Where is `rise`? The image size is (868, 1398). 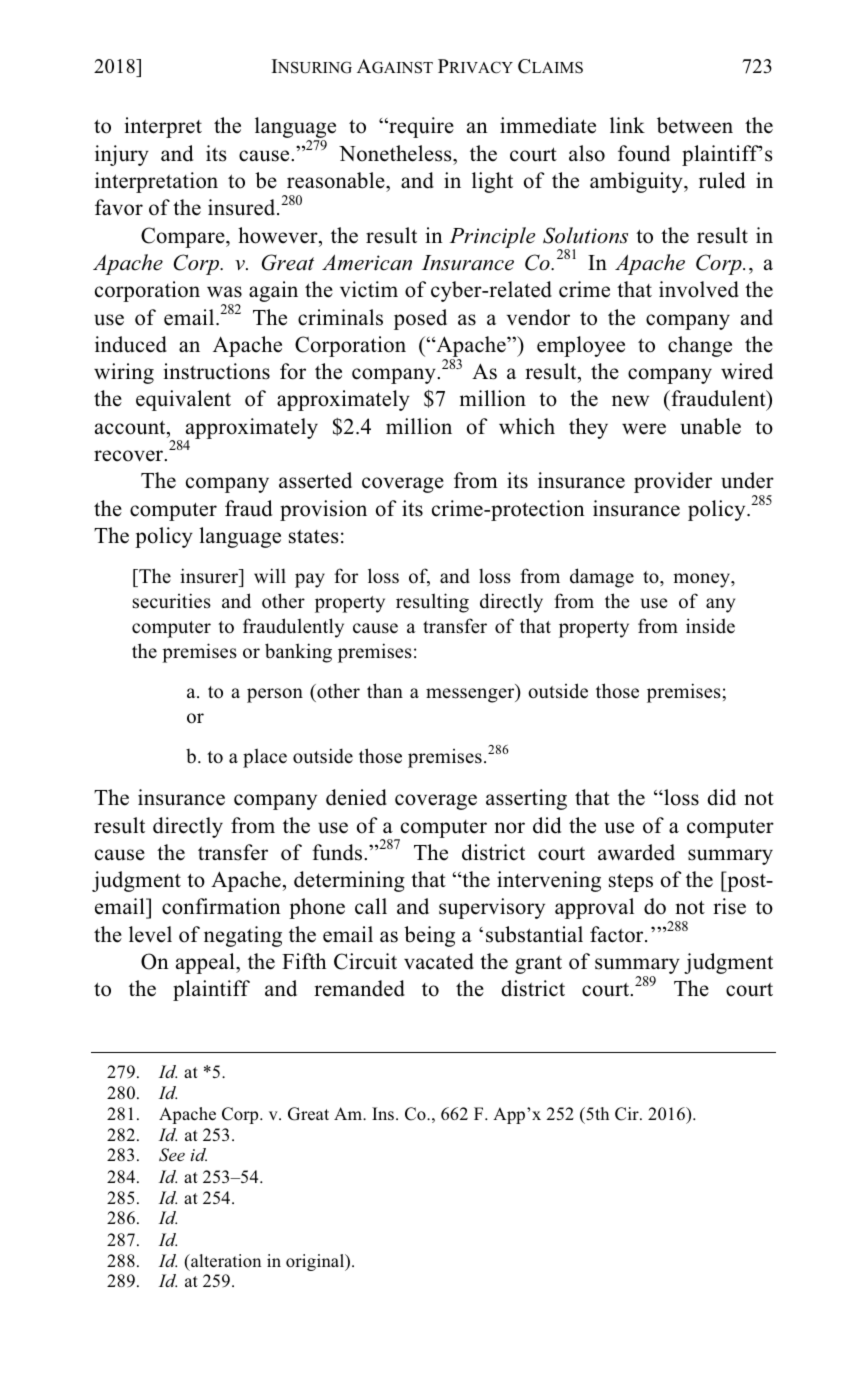
rise is located at coordinates (729, 906).
